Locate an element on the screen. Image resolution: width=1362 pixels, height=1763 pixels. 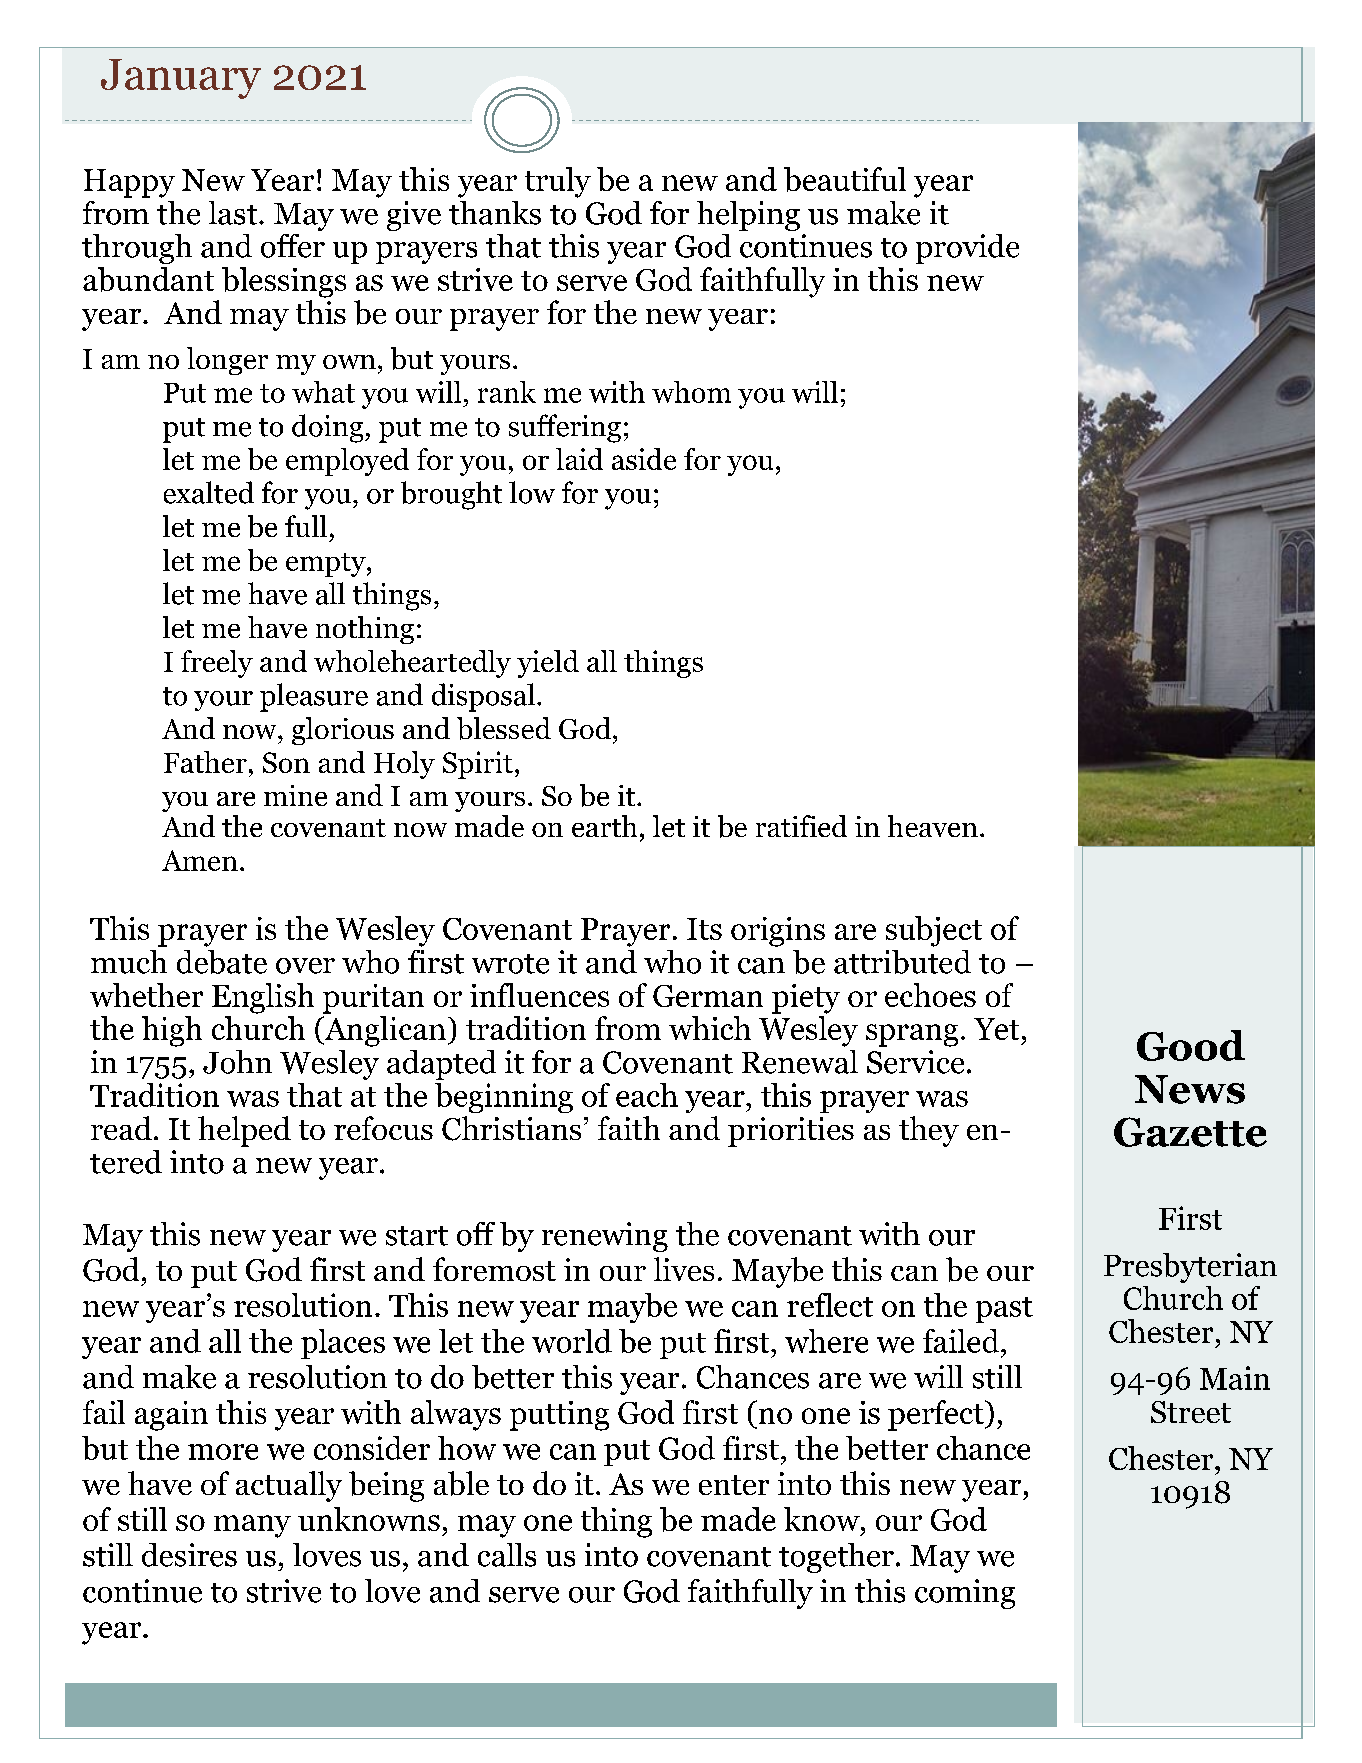
yield is located at coordinates (548, 664).
